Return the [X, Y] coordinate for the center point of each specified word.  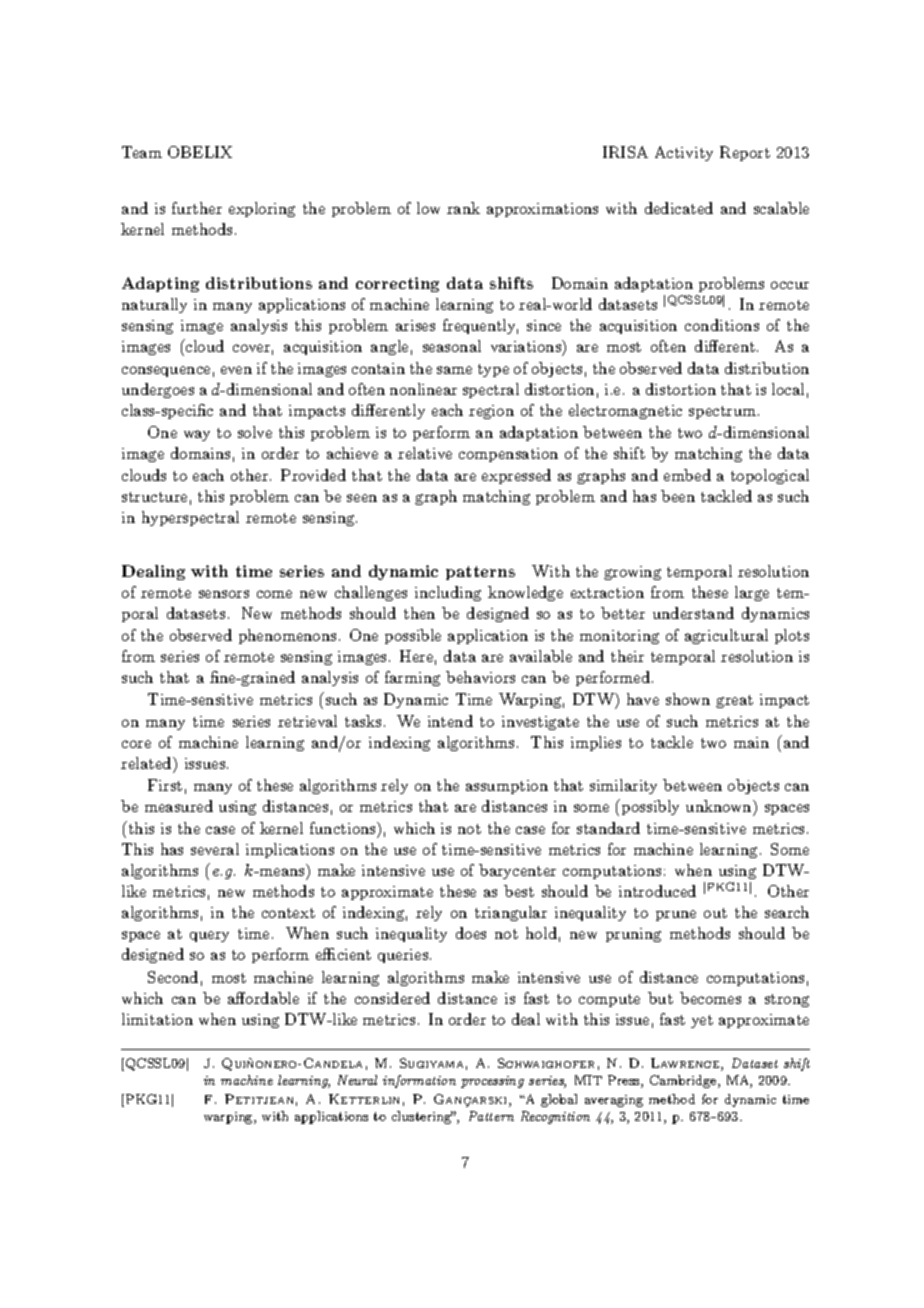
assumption [507, 787]
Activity [684, 153]
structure [154, 497]
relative [425, 453]
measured [179, 806]
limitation [157, 1019]
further [197, 208]
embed [687, 475]
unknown [720, 808]
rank [463, 208]
